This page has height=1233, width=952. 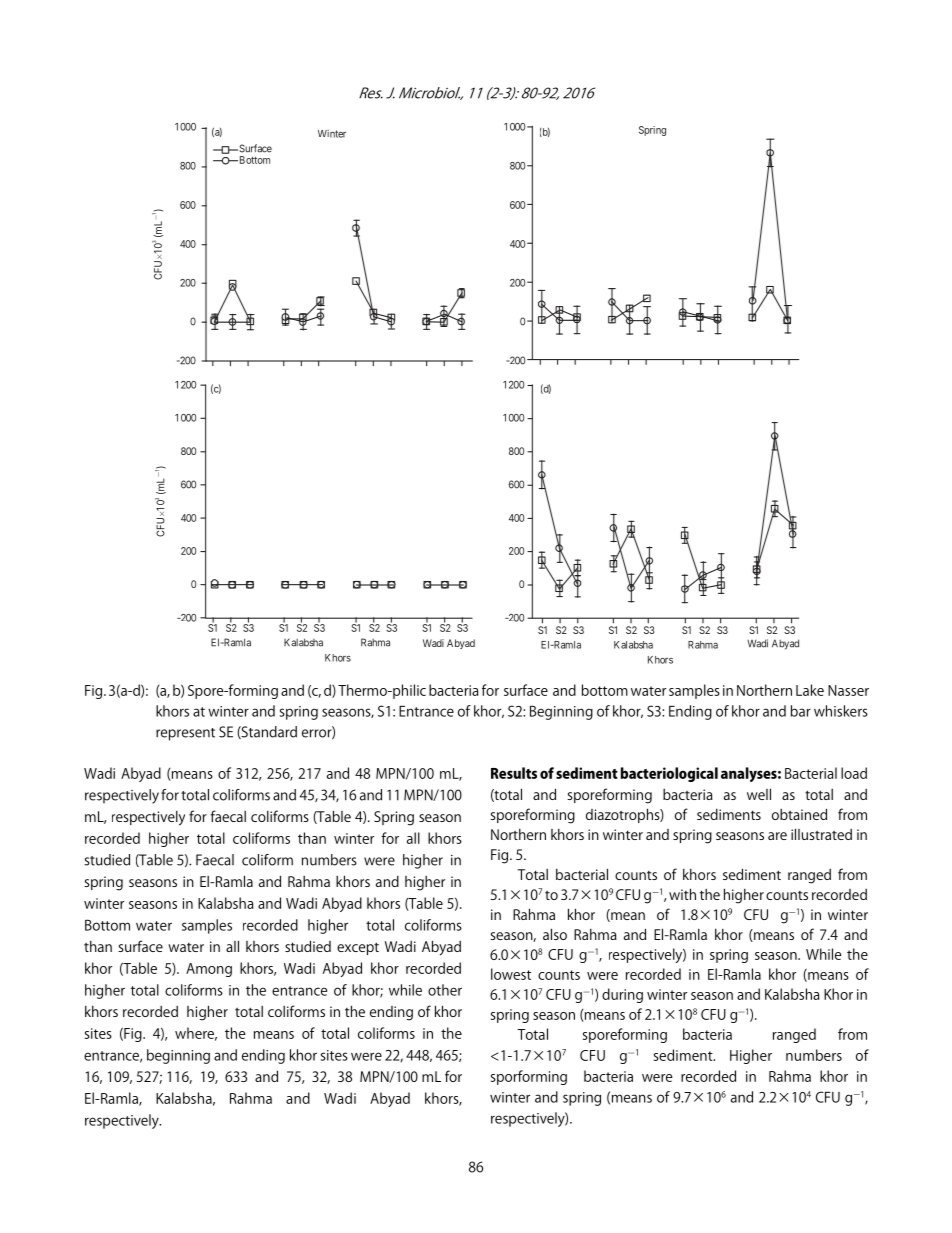 What do you see at coordinates (801, 711) in the page?
I see `bar` at bounding box center [801, 711].
